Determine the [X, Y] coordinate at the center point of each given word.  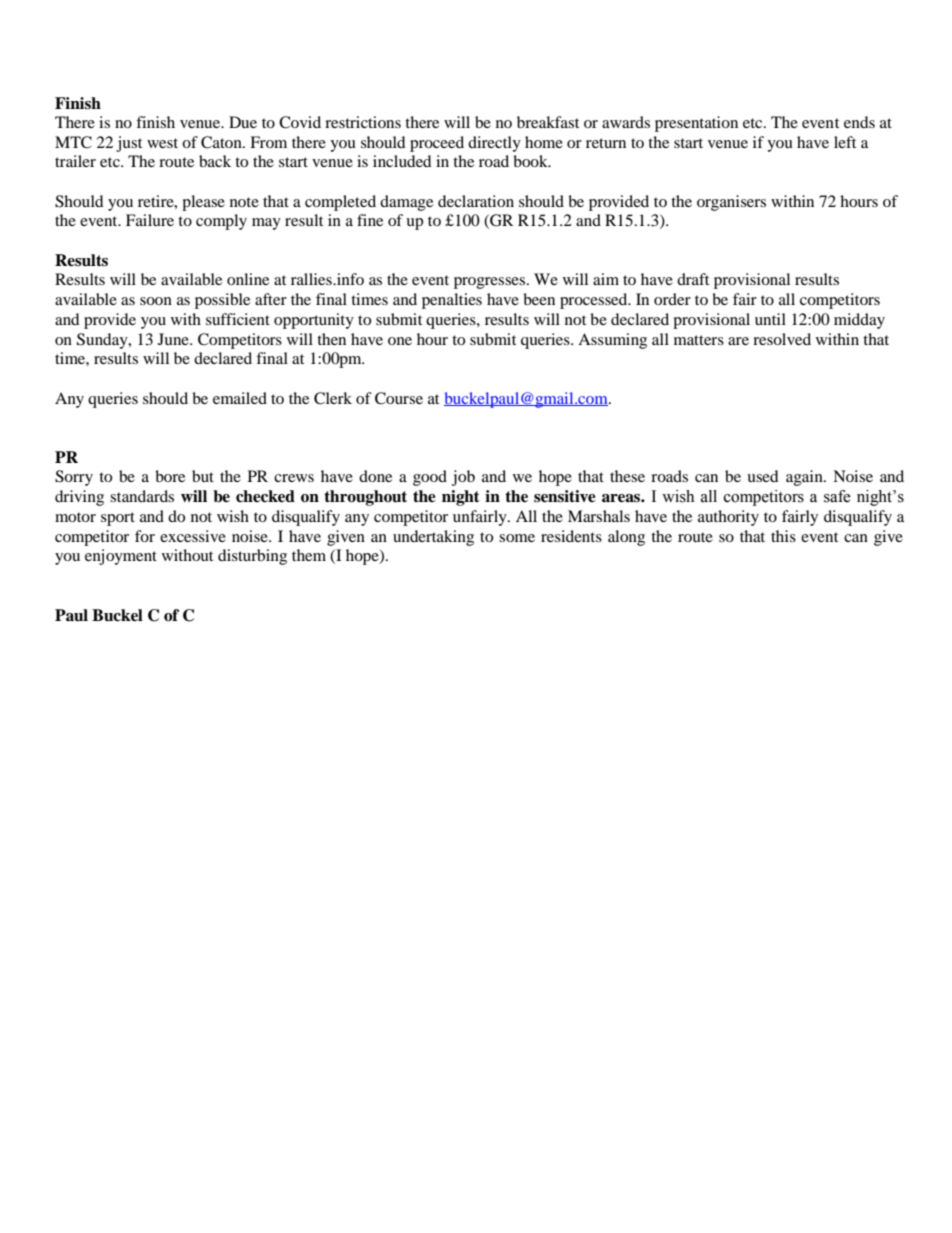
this [783, 536]
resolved [782, 339]
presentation [696, 124]
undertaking [433, 538]
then [331, 339]
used [763, 476]
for [145, 536]
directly [494, 144]
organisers [731, 203]
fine [370, 220]
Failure [150, 220]
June [174, 339]
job [463, 478]
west [162, 143]
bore [170, 476]
